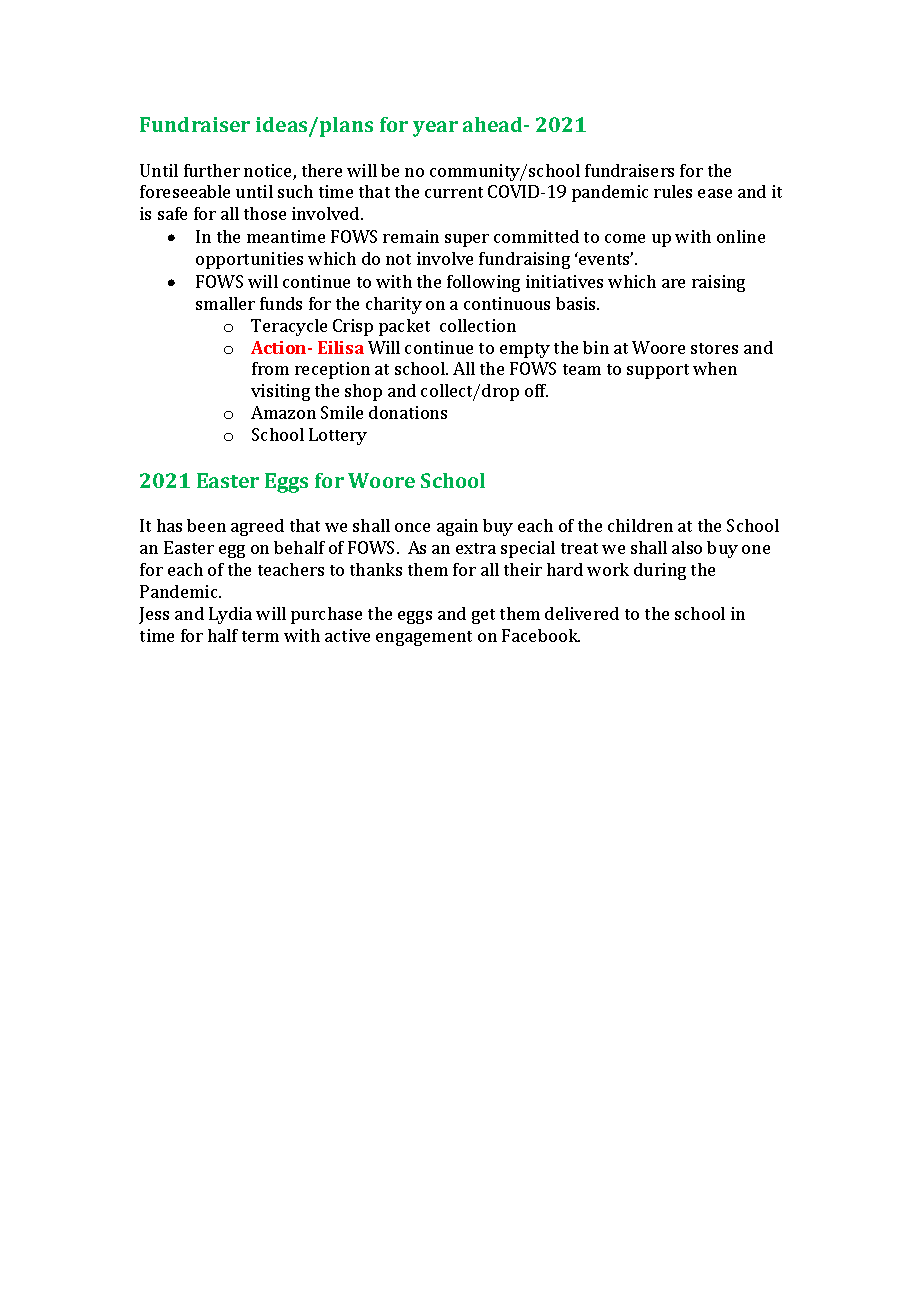 The height and width of the image is (1309, 924). Describe the element at coordinates (225, 303) in the image. I see `smaller` at that location.
